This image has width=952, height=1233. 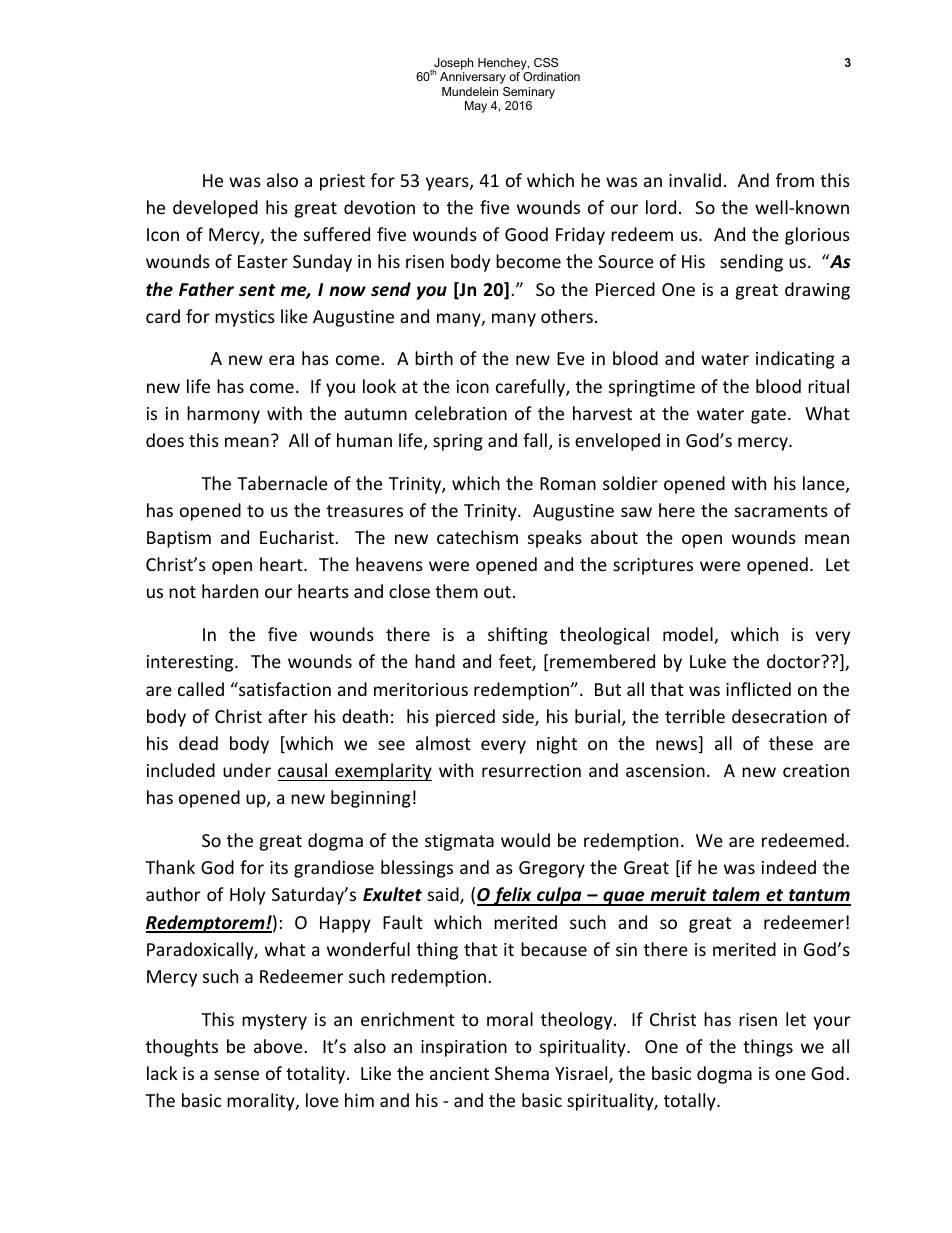 What do you see at coordinates (456, 591) in the image?
I see `them` at bounding box center [456, 591].
